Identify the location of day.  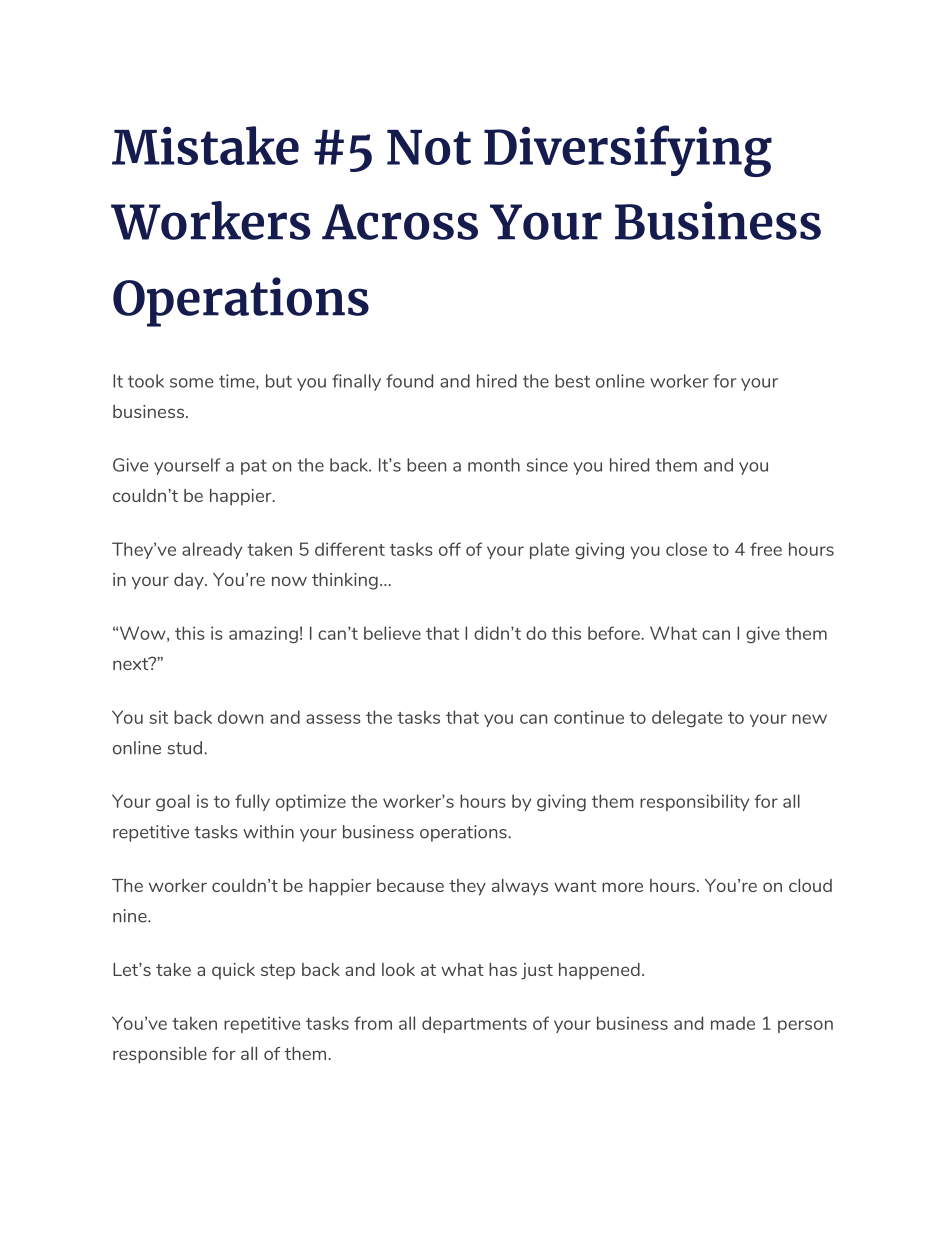
(190, 581).
